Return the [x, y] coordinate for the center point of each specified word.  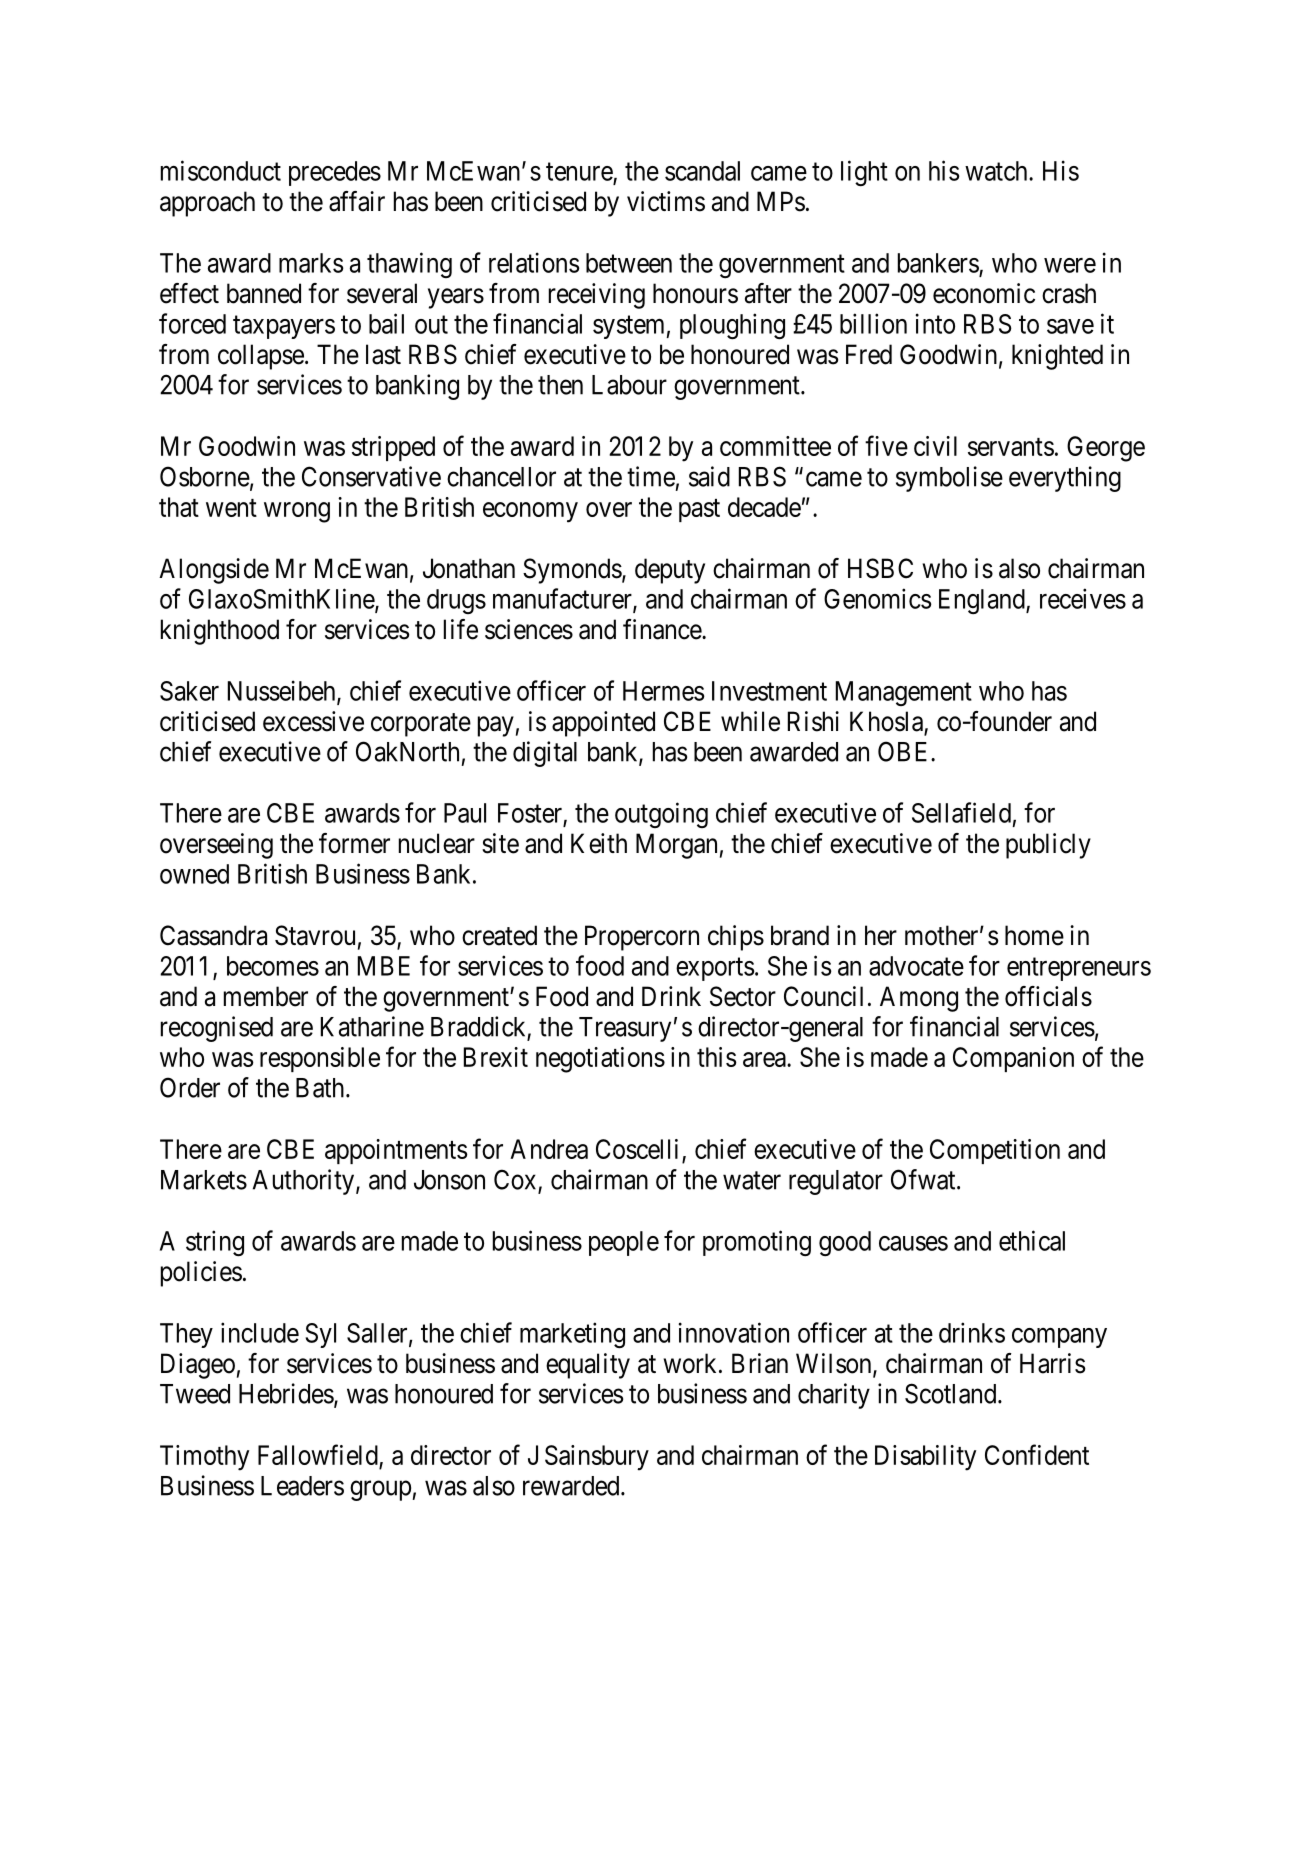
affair [357, 201]
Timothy [204, 1458]
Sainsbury [597, 1458]
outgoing [661, 815]
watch [997, 171]
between [629, 263]
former [354, 843]
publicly [1048, 846]
